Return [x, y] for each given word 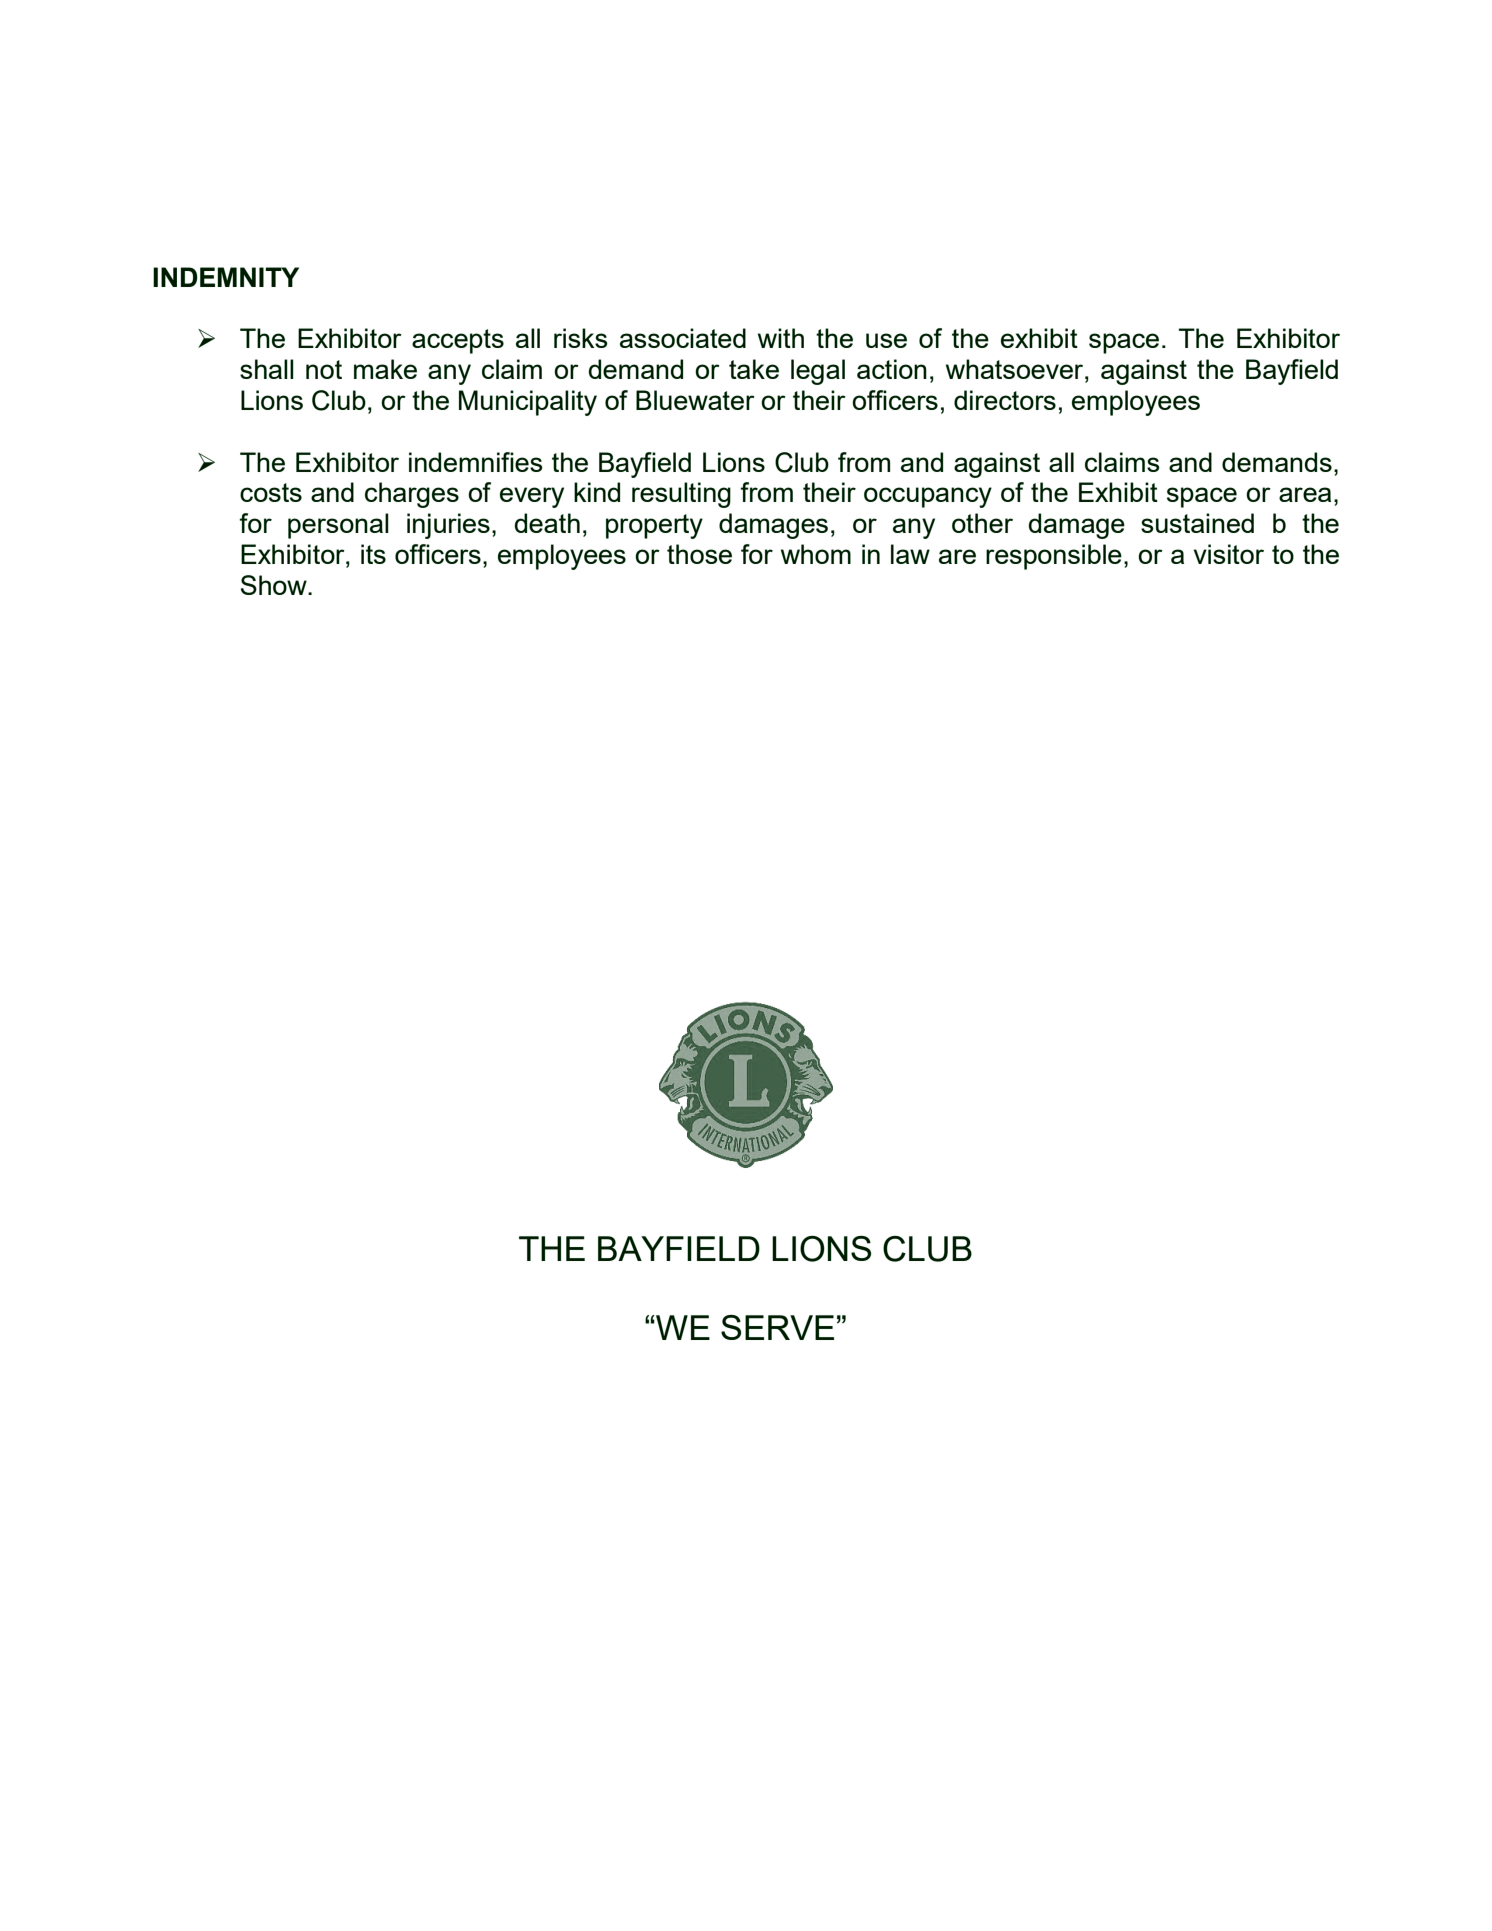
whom [816, 554]
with [781, 338]
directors [1005, 400]
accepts [458, 341]
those [699, 554]
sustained [1197, 523]
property [654, 526]
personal [338, 526]
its [373, 554]
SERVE [777, 1327]
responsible [1054, 557]
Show [275, 585]
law [910, 554]
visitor [1229, 554]
